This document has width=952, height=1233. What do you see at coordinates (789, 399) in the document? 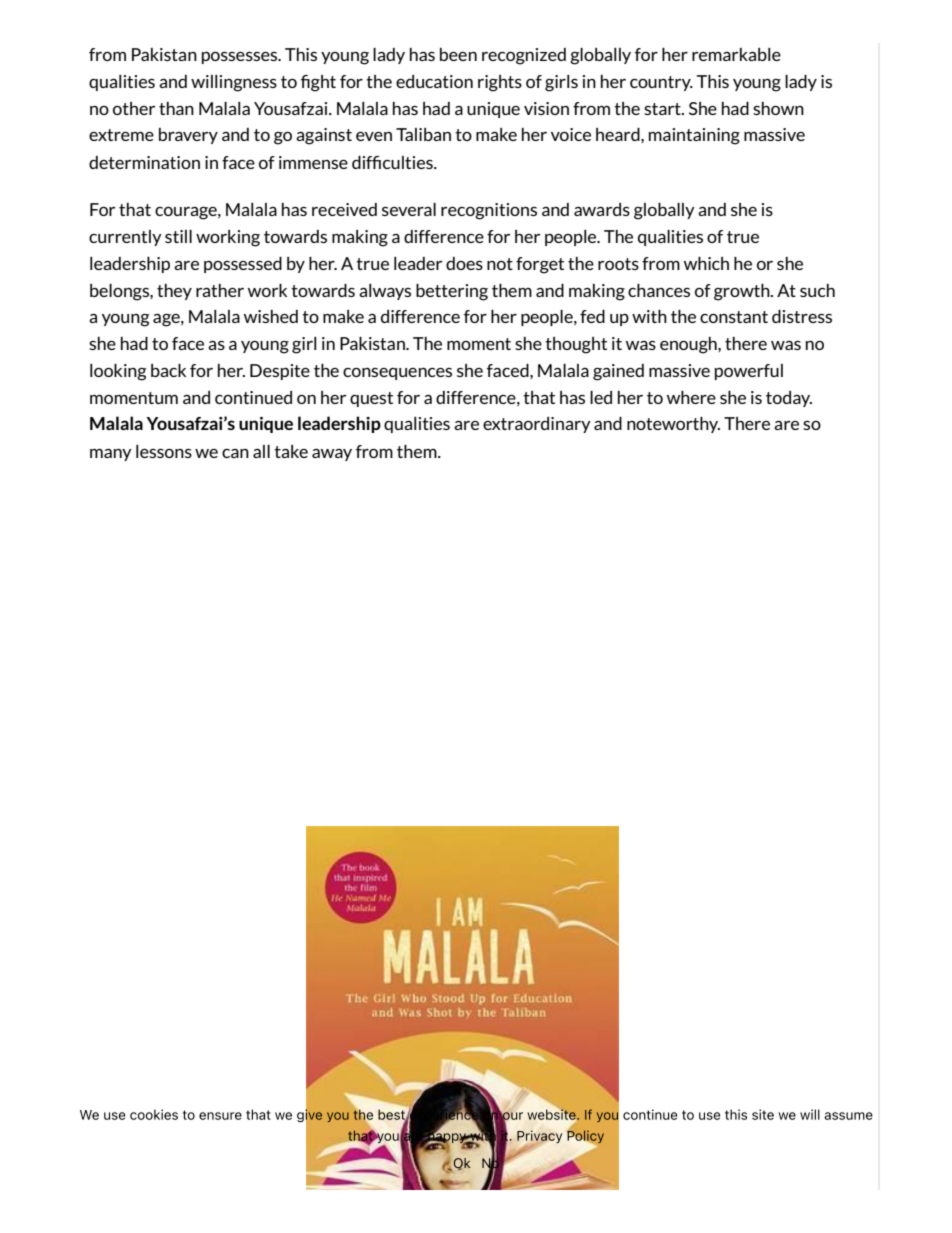
I see `today` at bounding box center [789, 399].
